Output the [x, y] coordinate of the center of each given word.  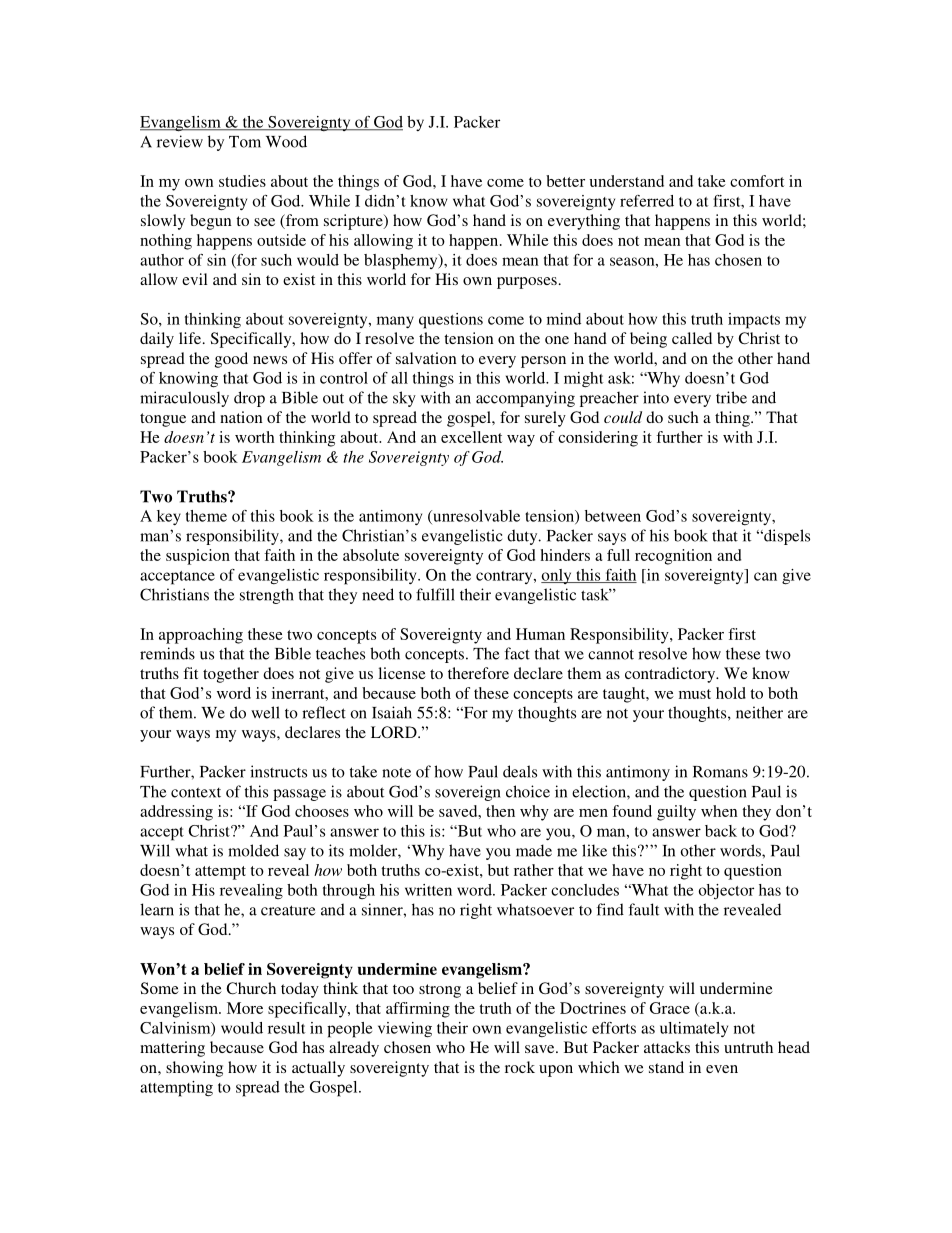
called [692, 338]
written [428, 890]
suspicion [198, 557]
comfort [757, 181]
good [231, 360]
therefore [478, 673]
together [231, 675]
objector [726, 892]
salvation [426, 358]
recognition [673, 557]
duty [523, 537]
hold [731, 693]
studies [242, 181]
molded [253, 850]
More [245, 1008]
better [565, 181]
